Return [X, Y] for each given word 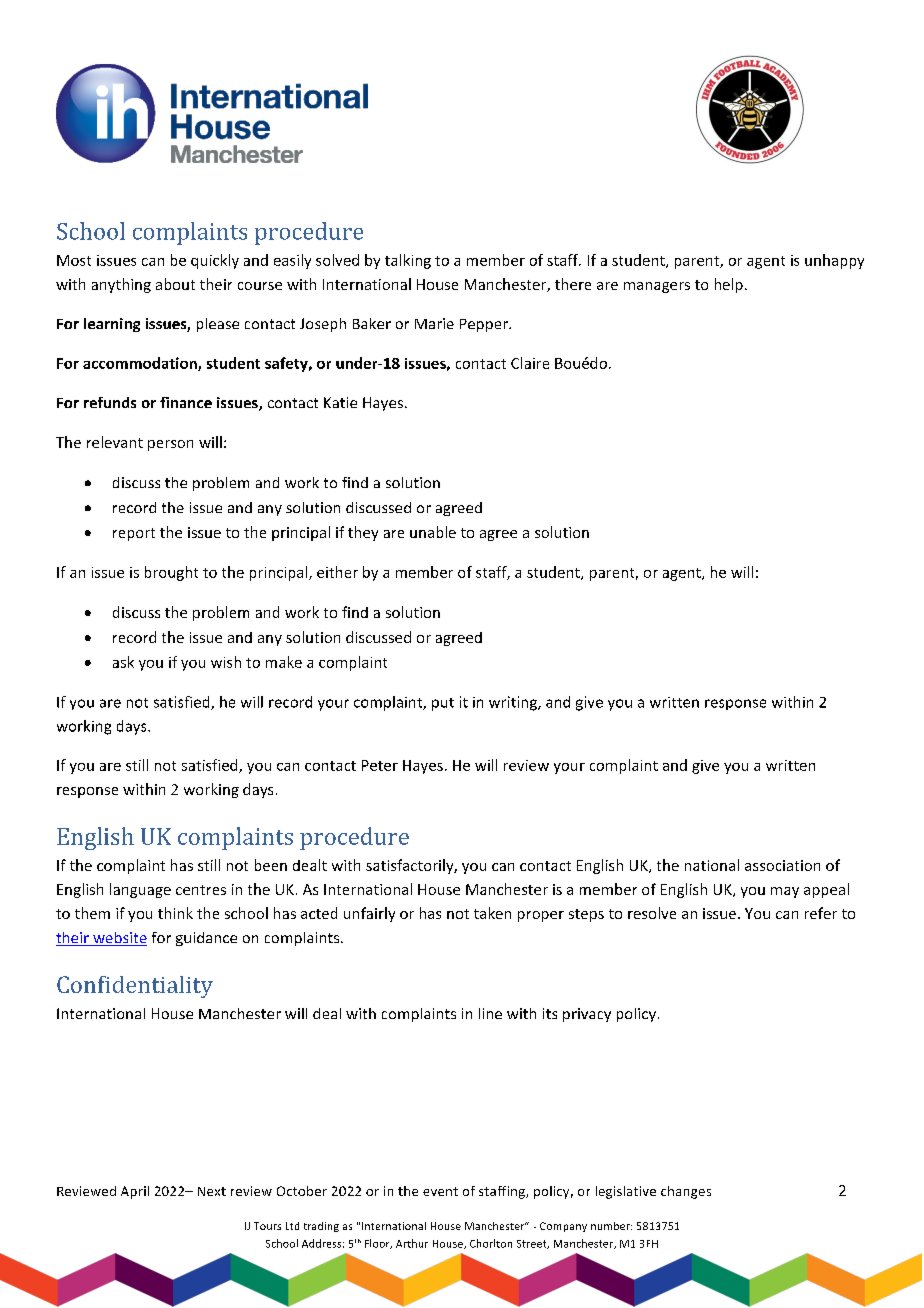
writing [514, 703]
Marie [434, 323]
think [175, 913]
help [729, 285]
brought [171, 573]
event [440, 1191]
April [135, 1192]
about [175, 284]
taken [492, 913]
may [785, 892]
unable [433, 532]
